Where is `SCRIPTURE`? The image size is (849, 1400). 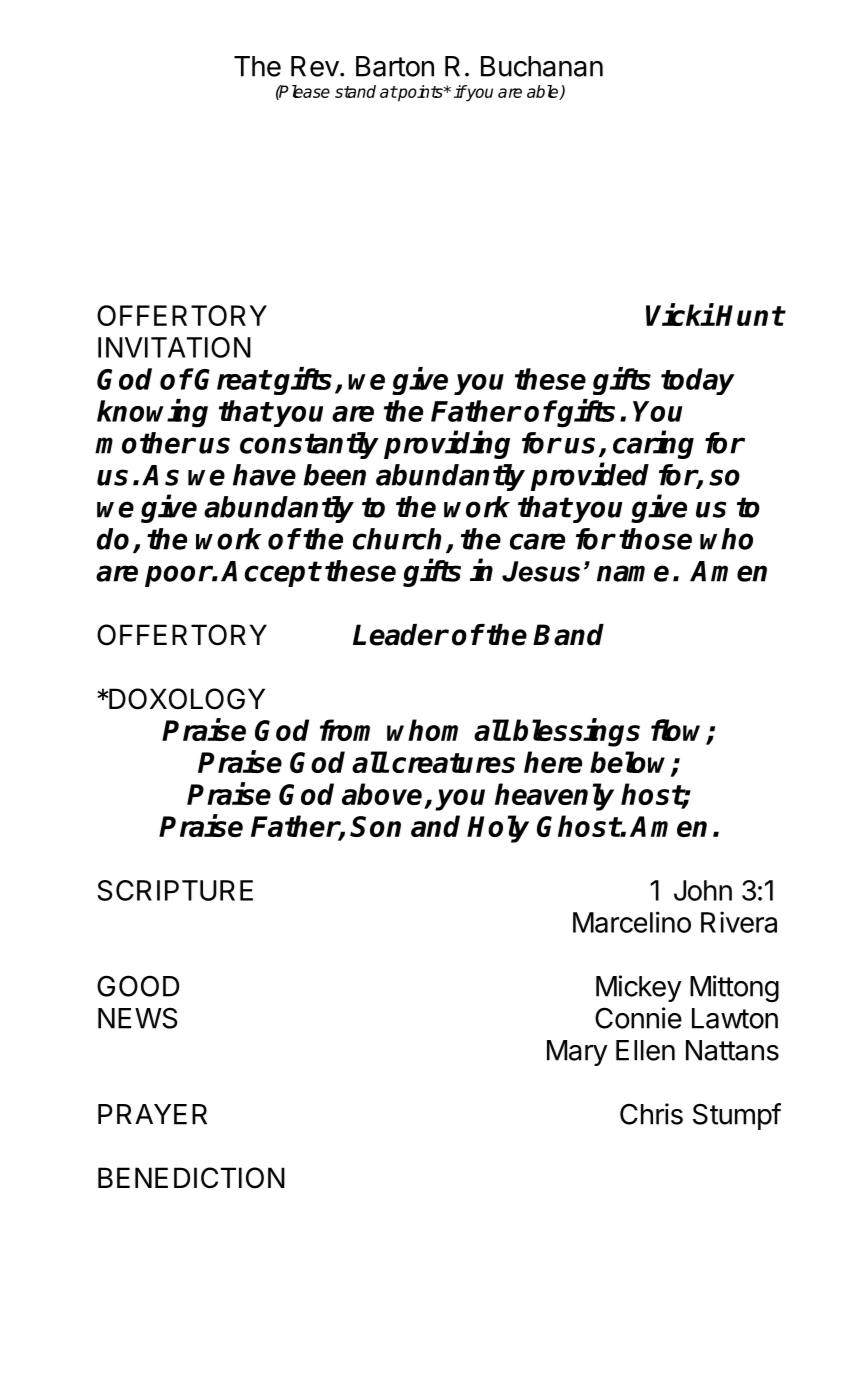 SCRIPTURE is located at coordinates (175, 890).
